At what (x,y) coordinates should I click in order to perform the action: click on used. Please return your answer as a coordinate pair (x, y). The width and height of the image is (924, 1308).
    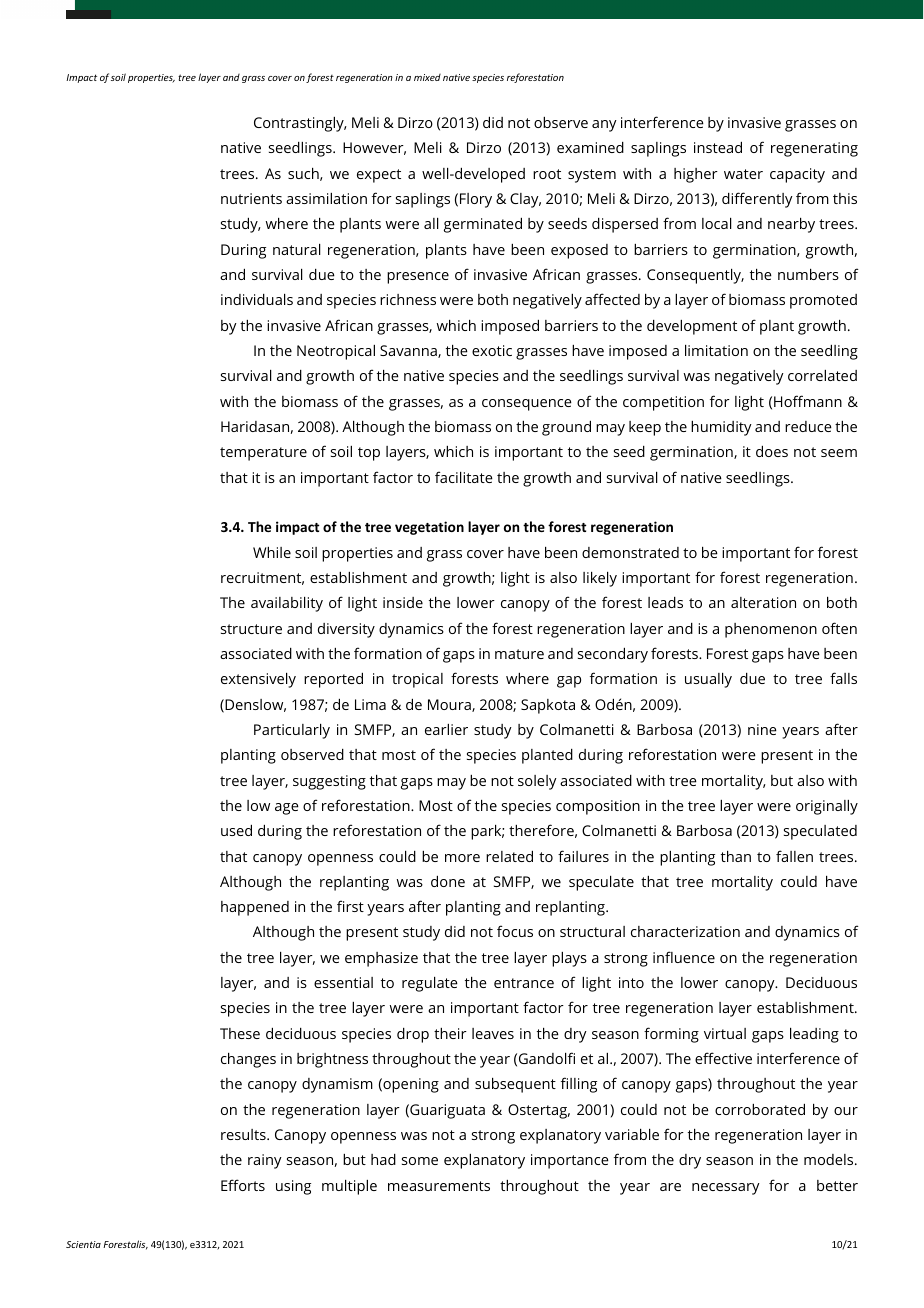
    Looking at the image, I should click on (236, 830).
